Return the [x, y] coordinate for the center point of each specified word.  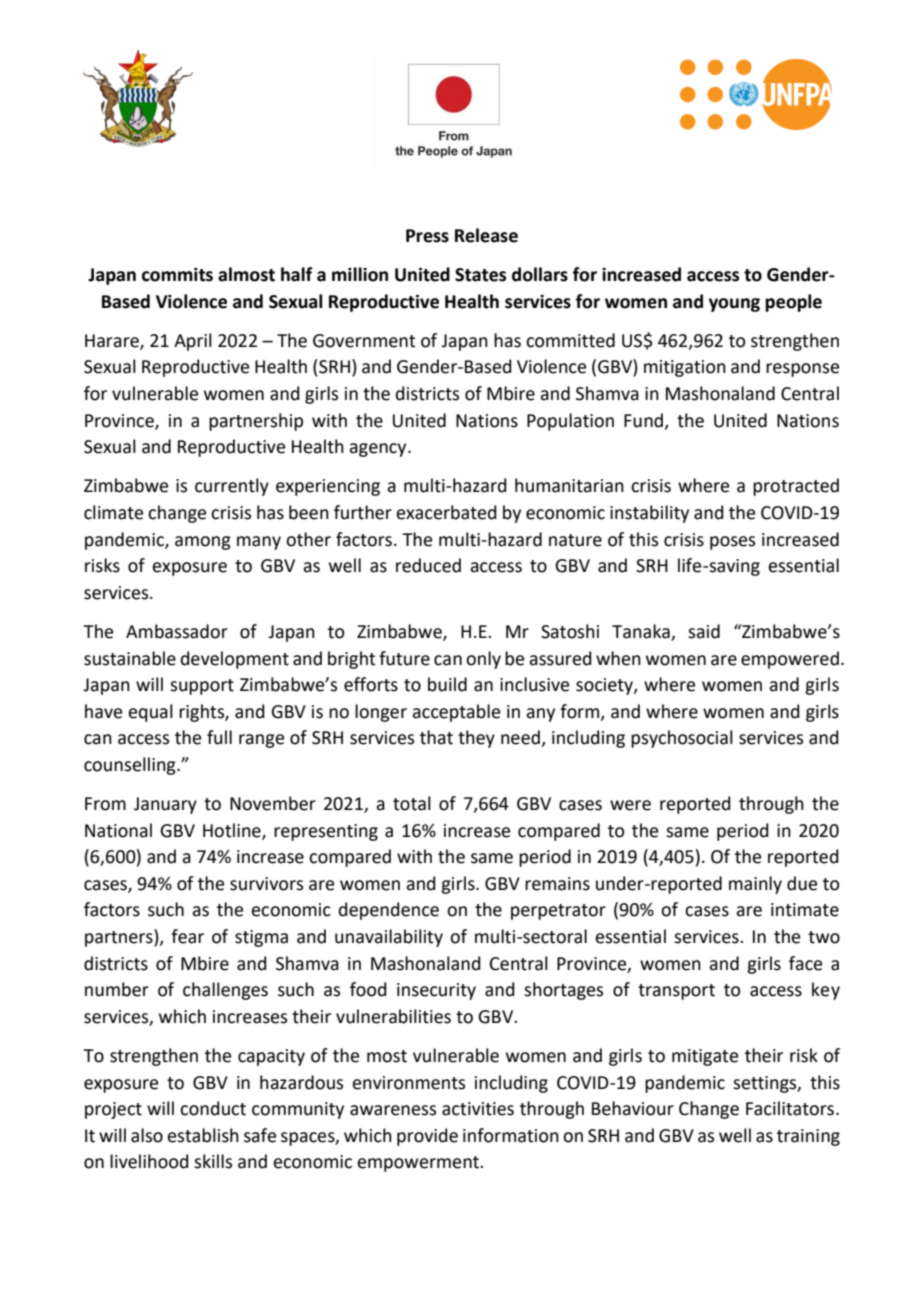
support [202, 687]
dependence [389, 911]
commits [177, 274]
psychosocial [682, 739]
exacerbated [446, 512]
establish [203, 1135]
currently [232, 487]
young [734, 305]
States [480, 275]
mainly [755, 885]
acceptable [456, 713]
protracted [796, 487]
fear [187, 936]
